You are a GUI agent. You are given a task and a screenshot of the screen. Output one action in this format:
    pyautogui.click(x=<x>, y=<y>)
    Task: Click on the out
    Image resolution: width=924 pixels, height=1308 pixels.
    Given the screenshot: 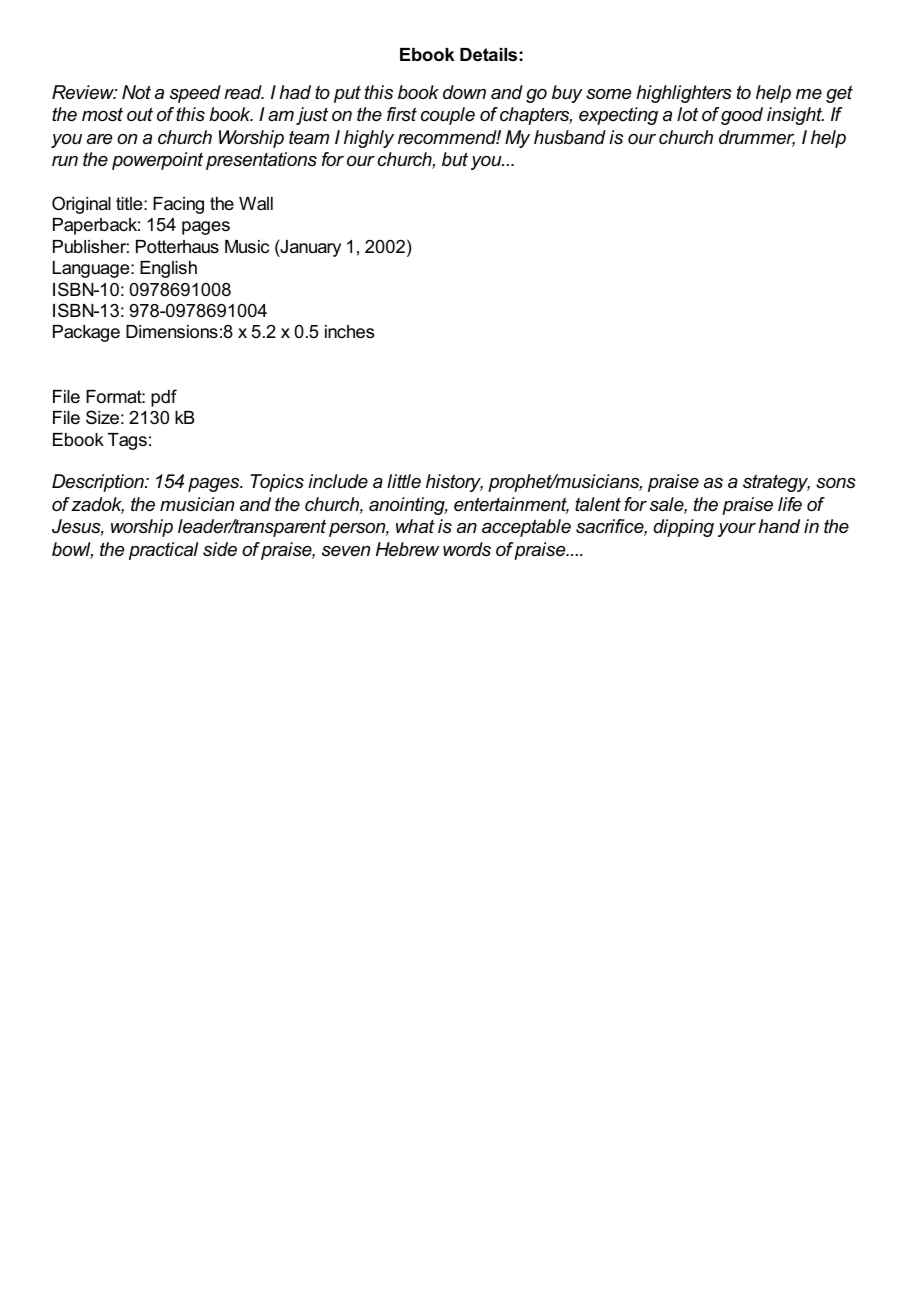 What is the action you would take?
    pyautogui.click(x=140, y=114)
